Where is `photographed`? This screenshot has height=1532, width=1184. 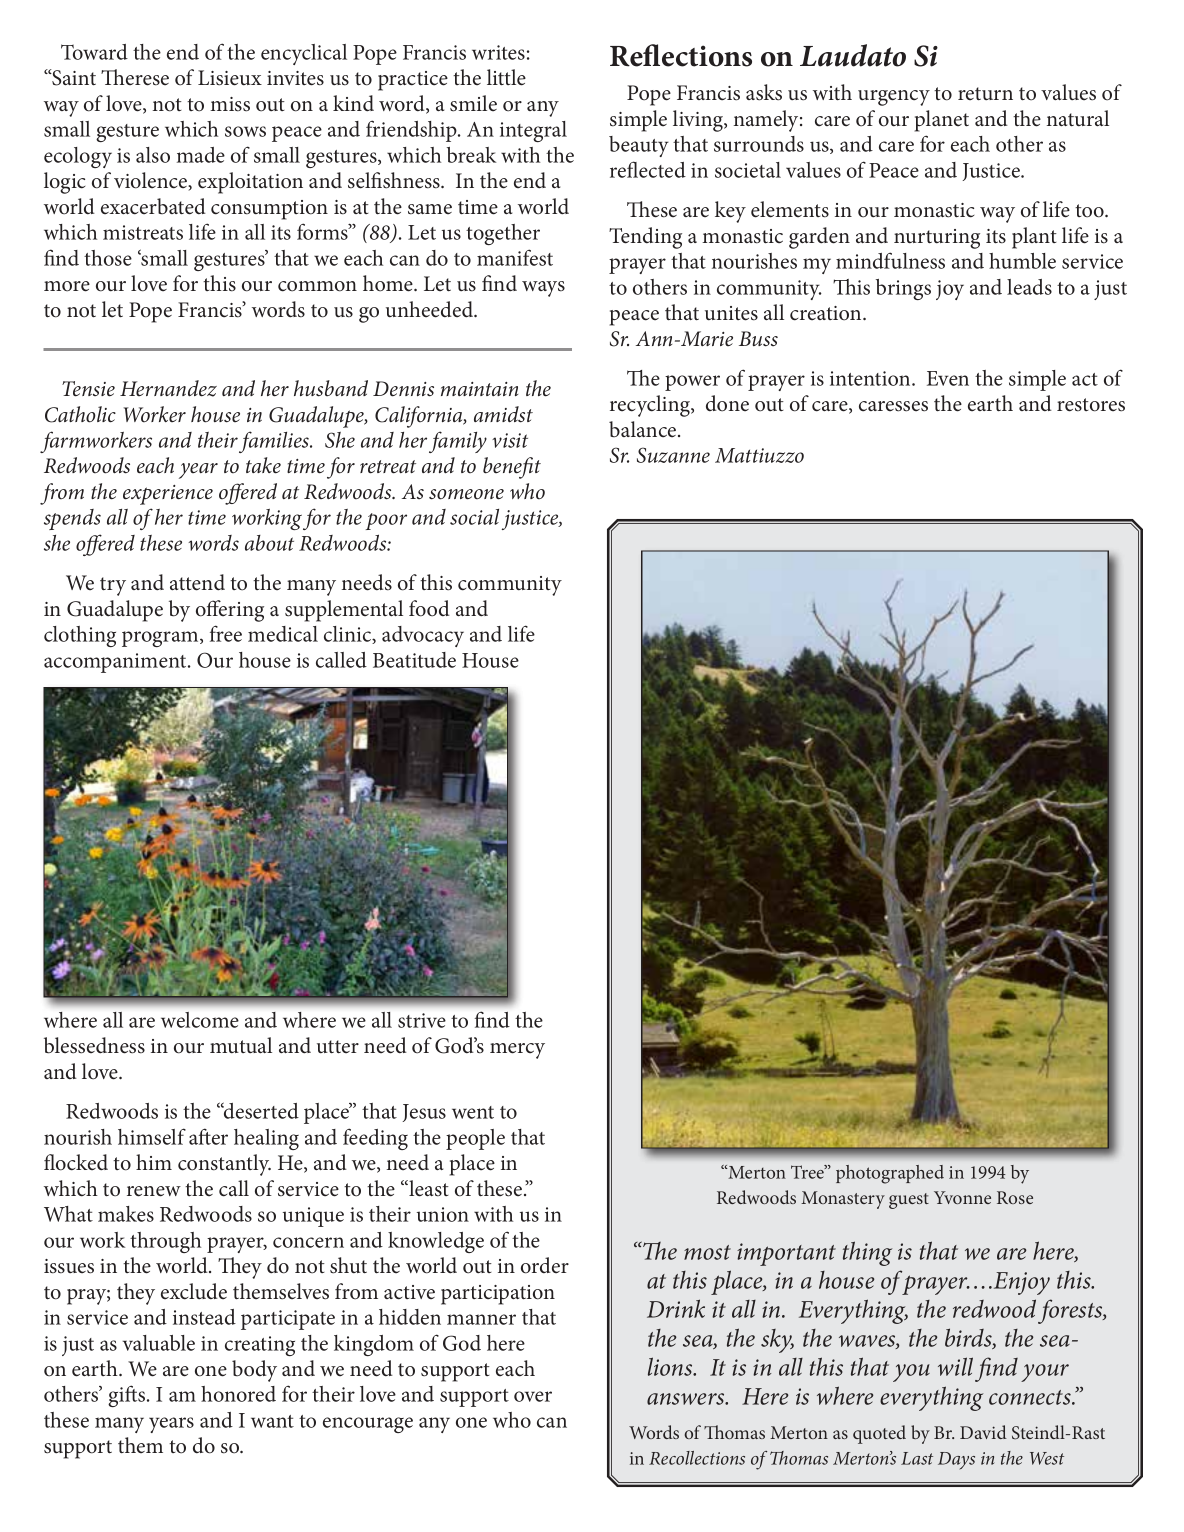
photographed is located at coordinates (890, 1174).
